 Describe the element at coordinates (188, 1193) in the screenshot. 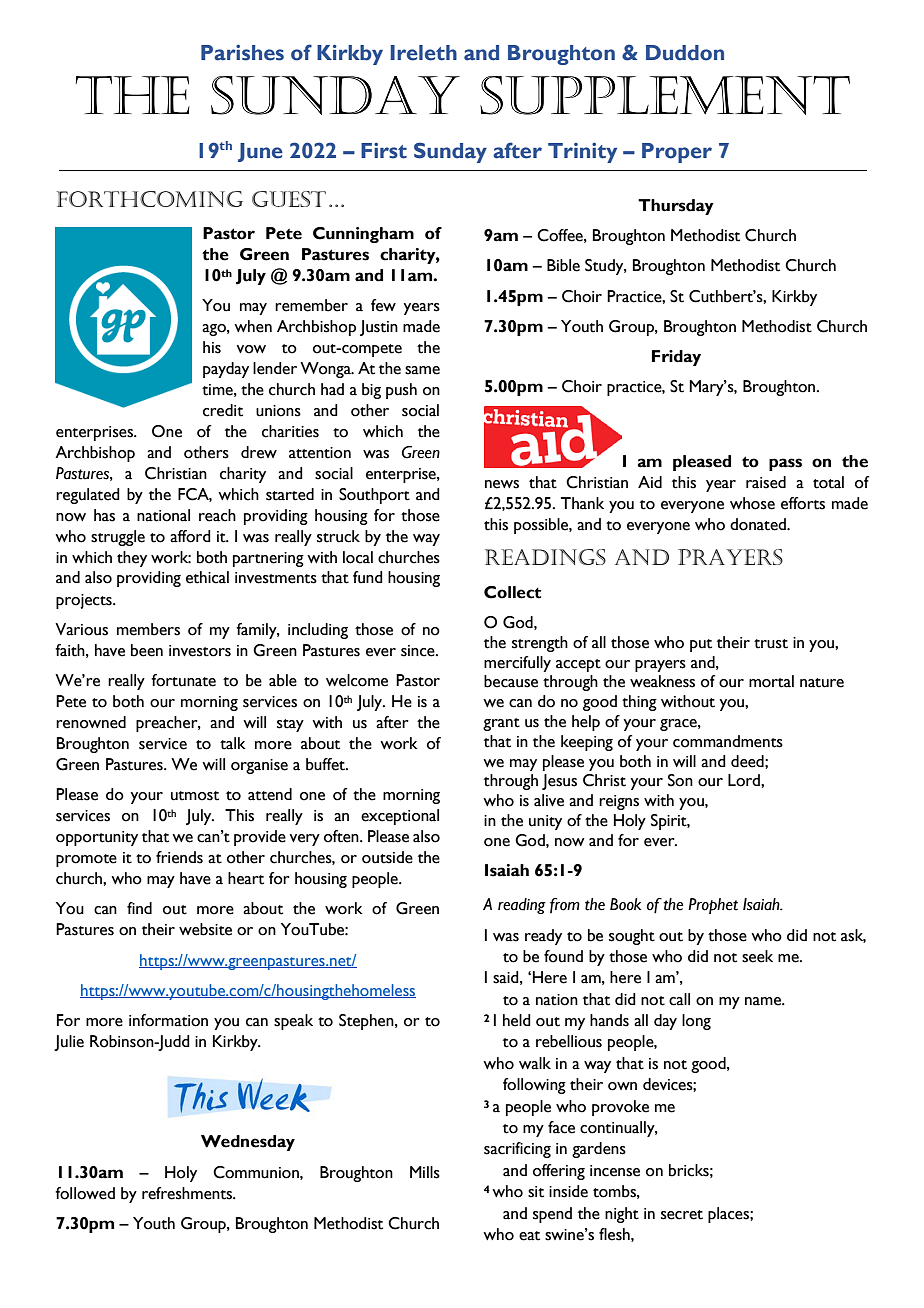

I see `refreshments` at that location.
